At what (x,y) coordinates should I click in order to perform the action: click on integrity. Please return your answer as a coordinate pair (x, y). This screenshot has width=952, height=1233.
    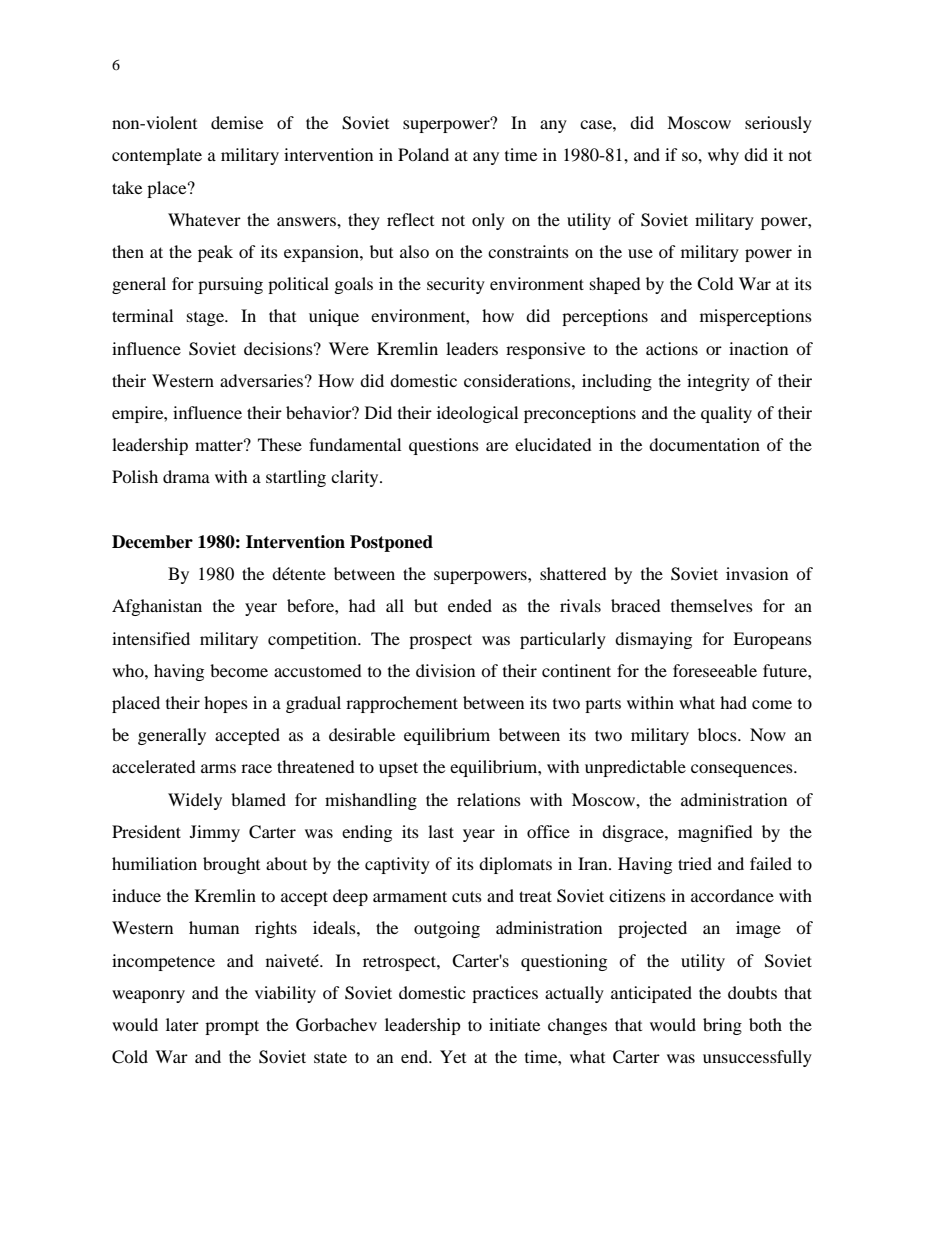
    Looking at the image, I should click on (718, 382).
